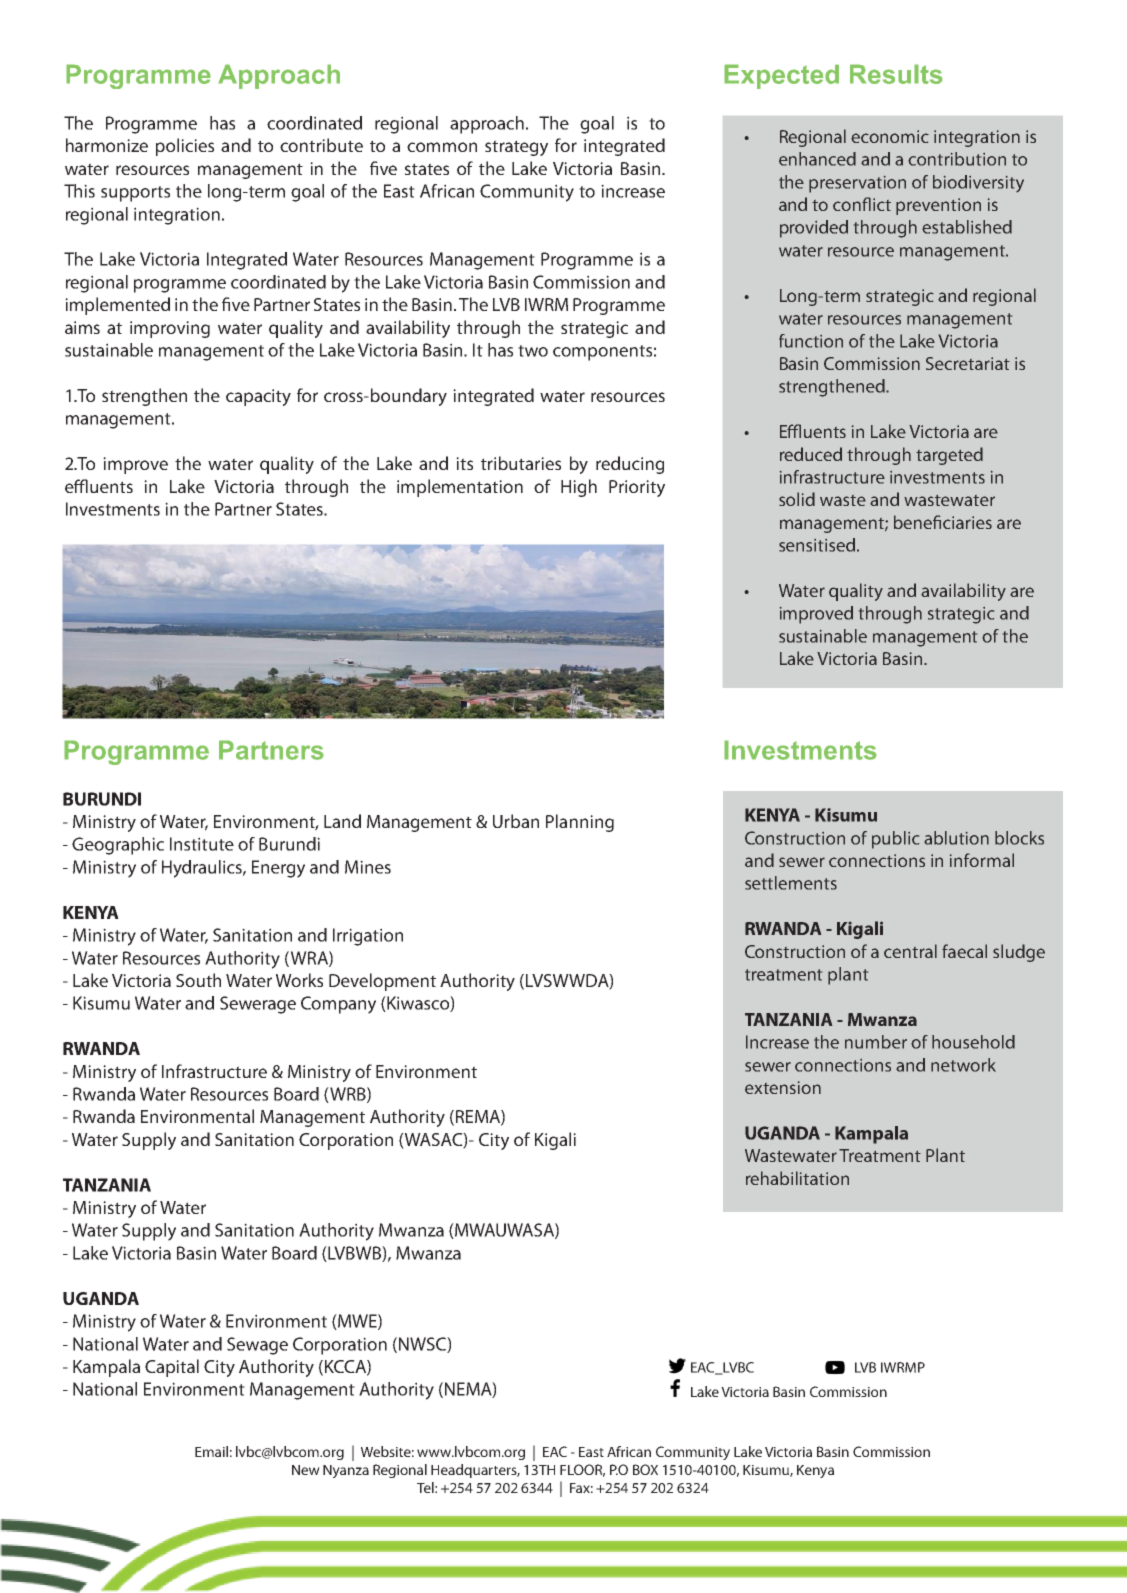  I want to click on South, so click(198, 980).
